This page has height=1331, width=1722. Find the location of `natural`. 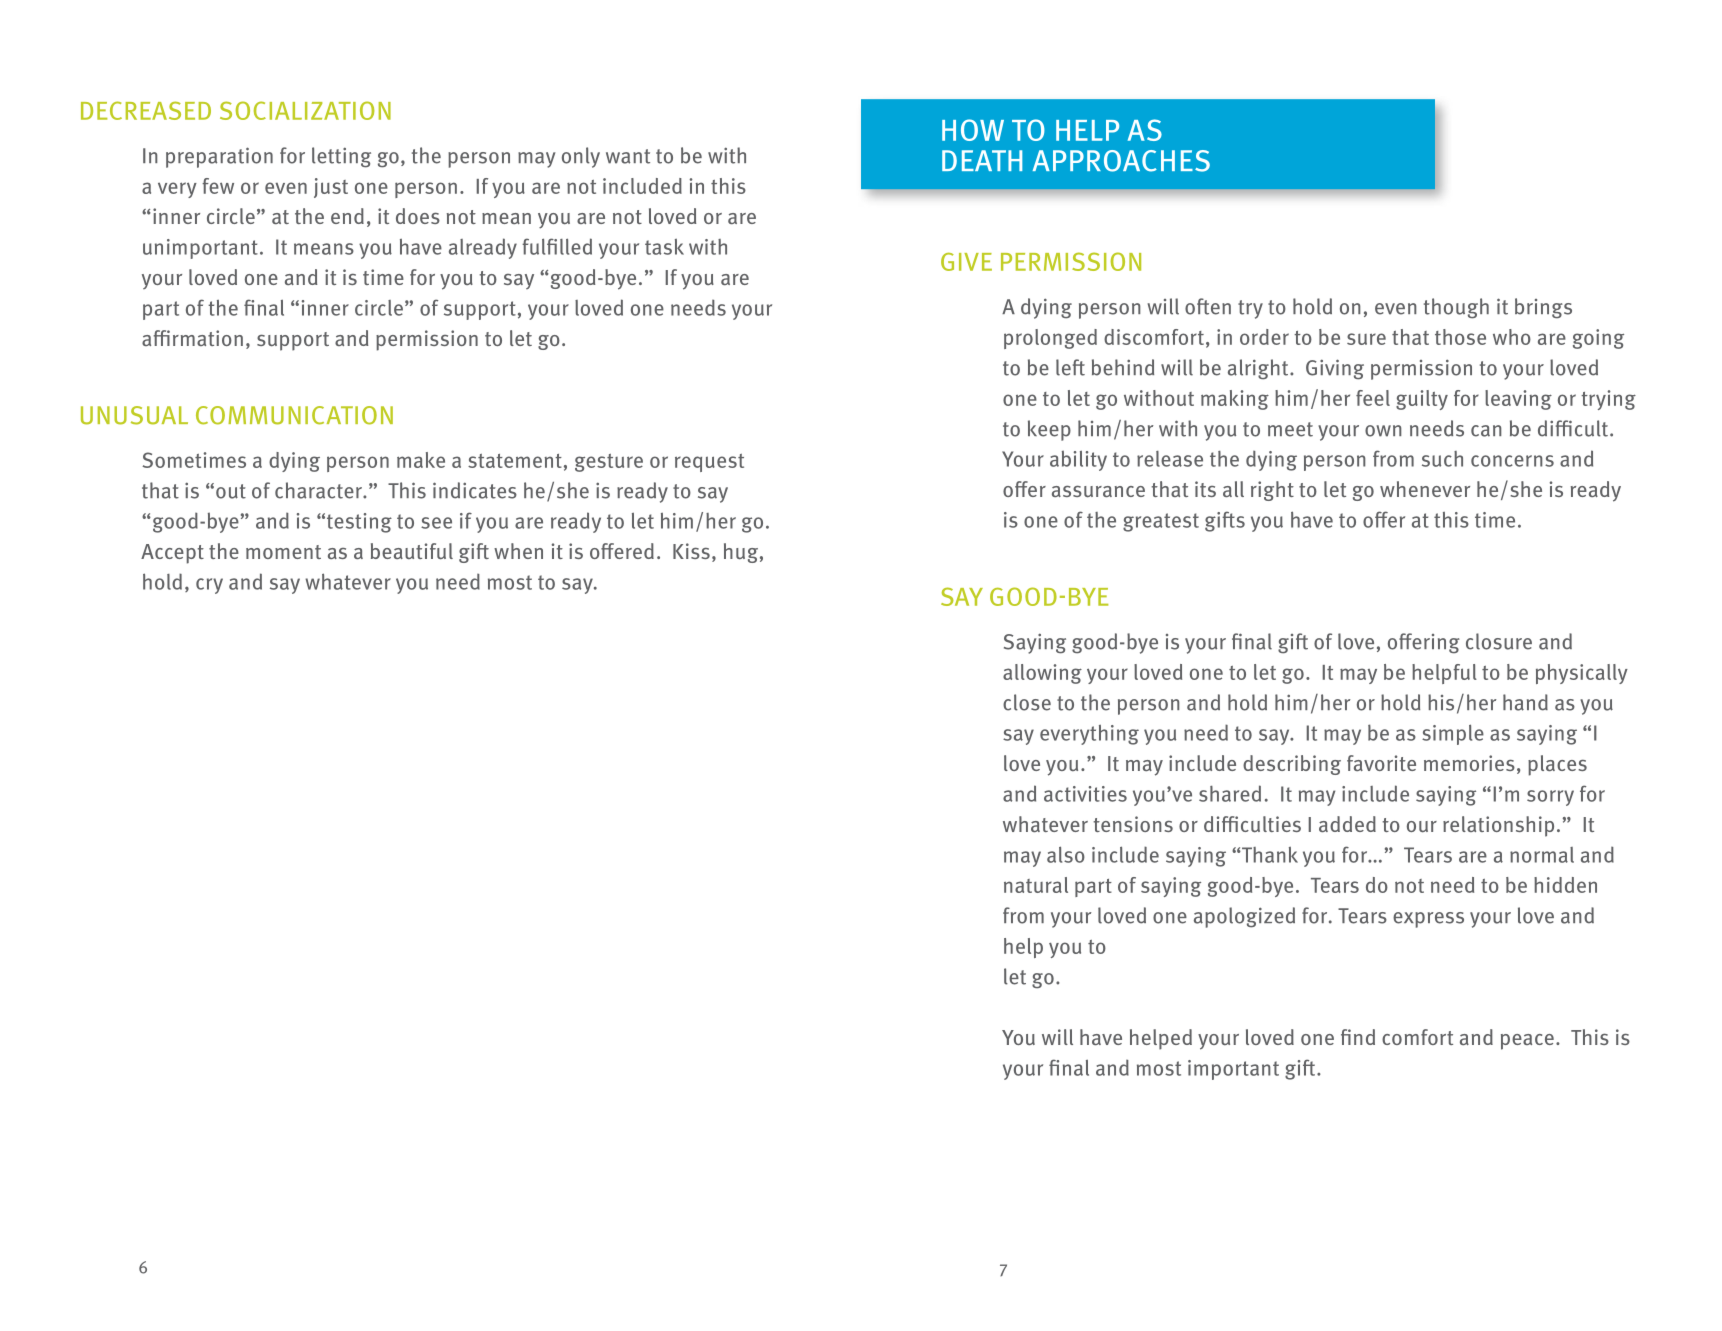

natural is located at coordinates (1036, 885).
